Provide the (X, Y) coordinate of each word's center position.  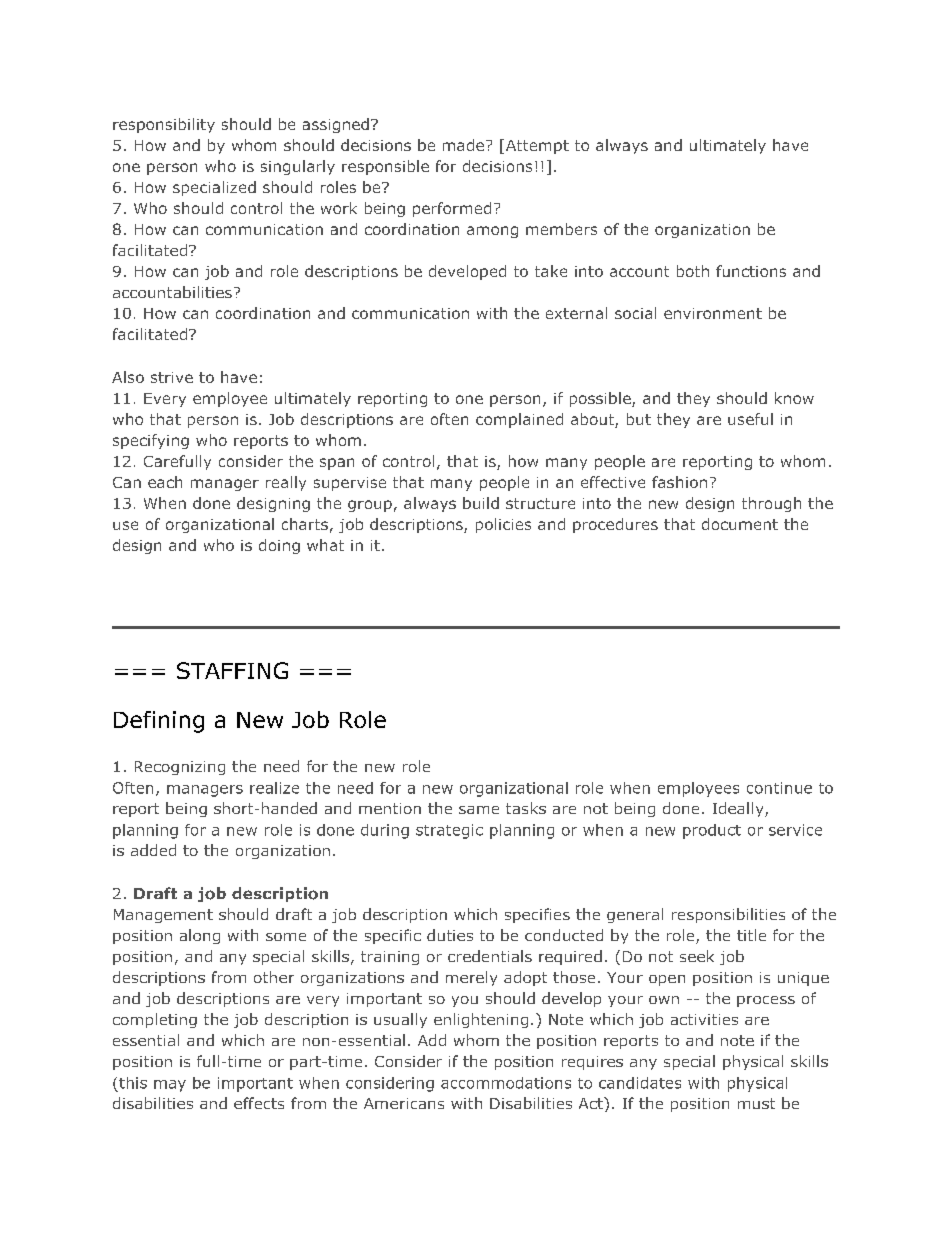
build (481, 503)
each (165, 482)
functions (751, 271)
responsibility (164, 125)
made (463, 145)
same (479, 810)
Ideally (739, 809)
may (170, 1086)
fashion (679, 482)
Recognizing (180, 768)
